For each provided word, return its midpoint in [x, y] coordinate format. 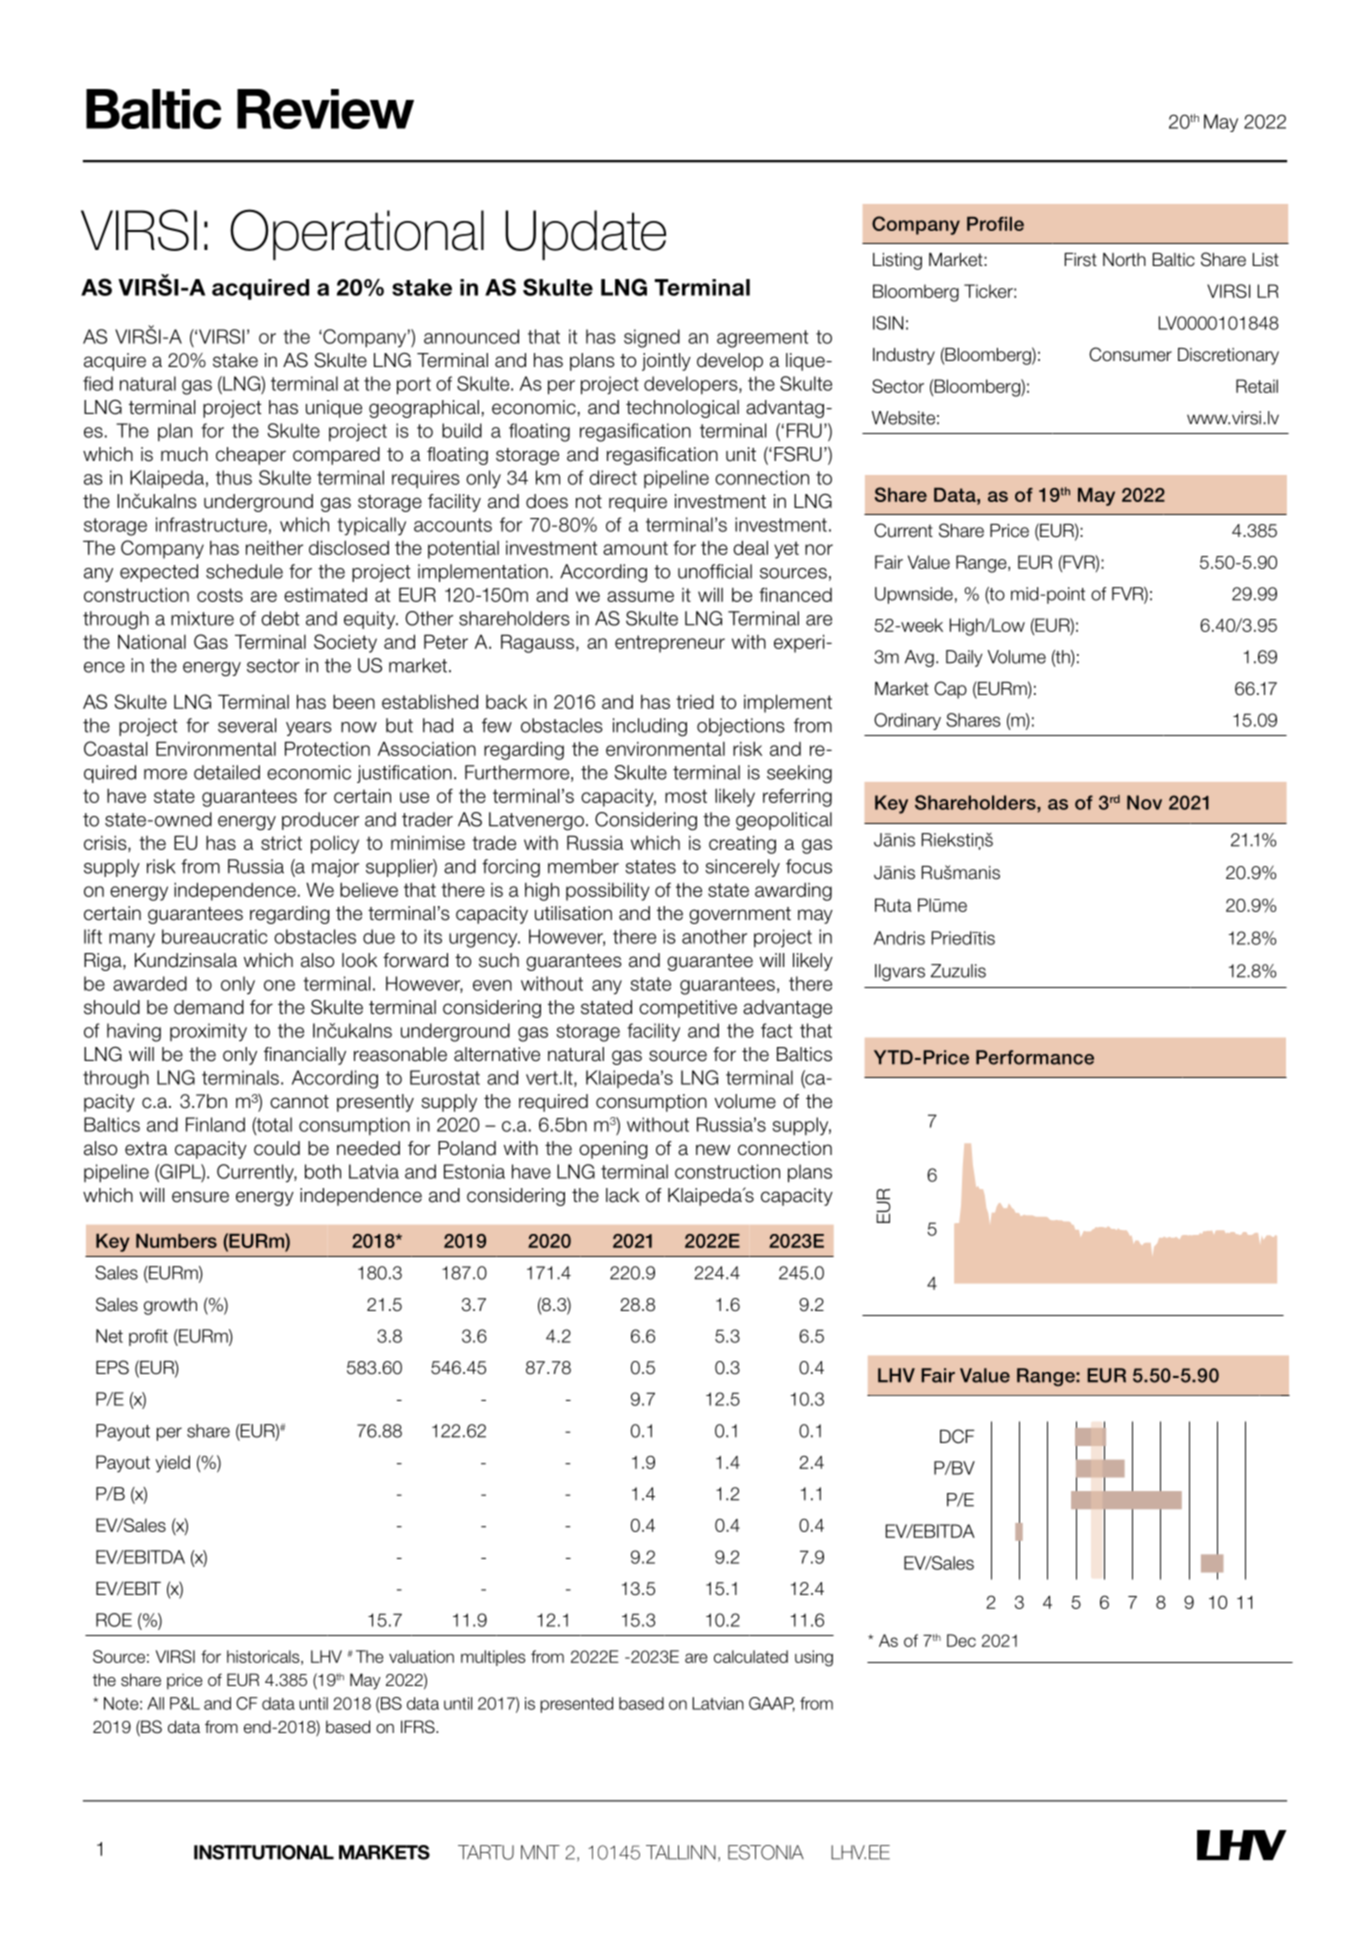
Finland [215, 1124]
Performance [1035, 1057]
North [1124, 260]
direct [613, 477]
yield [172, 1464]
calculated [751, 1656]
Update [585, 235]
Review [325, 109]
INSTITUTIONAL [264, 1852]
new [713, 1150]
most [686, 796]
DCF [957, 1436]
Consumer [1130, 354]
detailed [227, 772]
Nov [1144, 802]
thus [234, 477]
